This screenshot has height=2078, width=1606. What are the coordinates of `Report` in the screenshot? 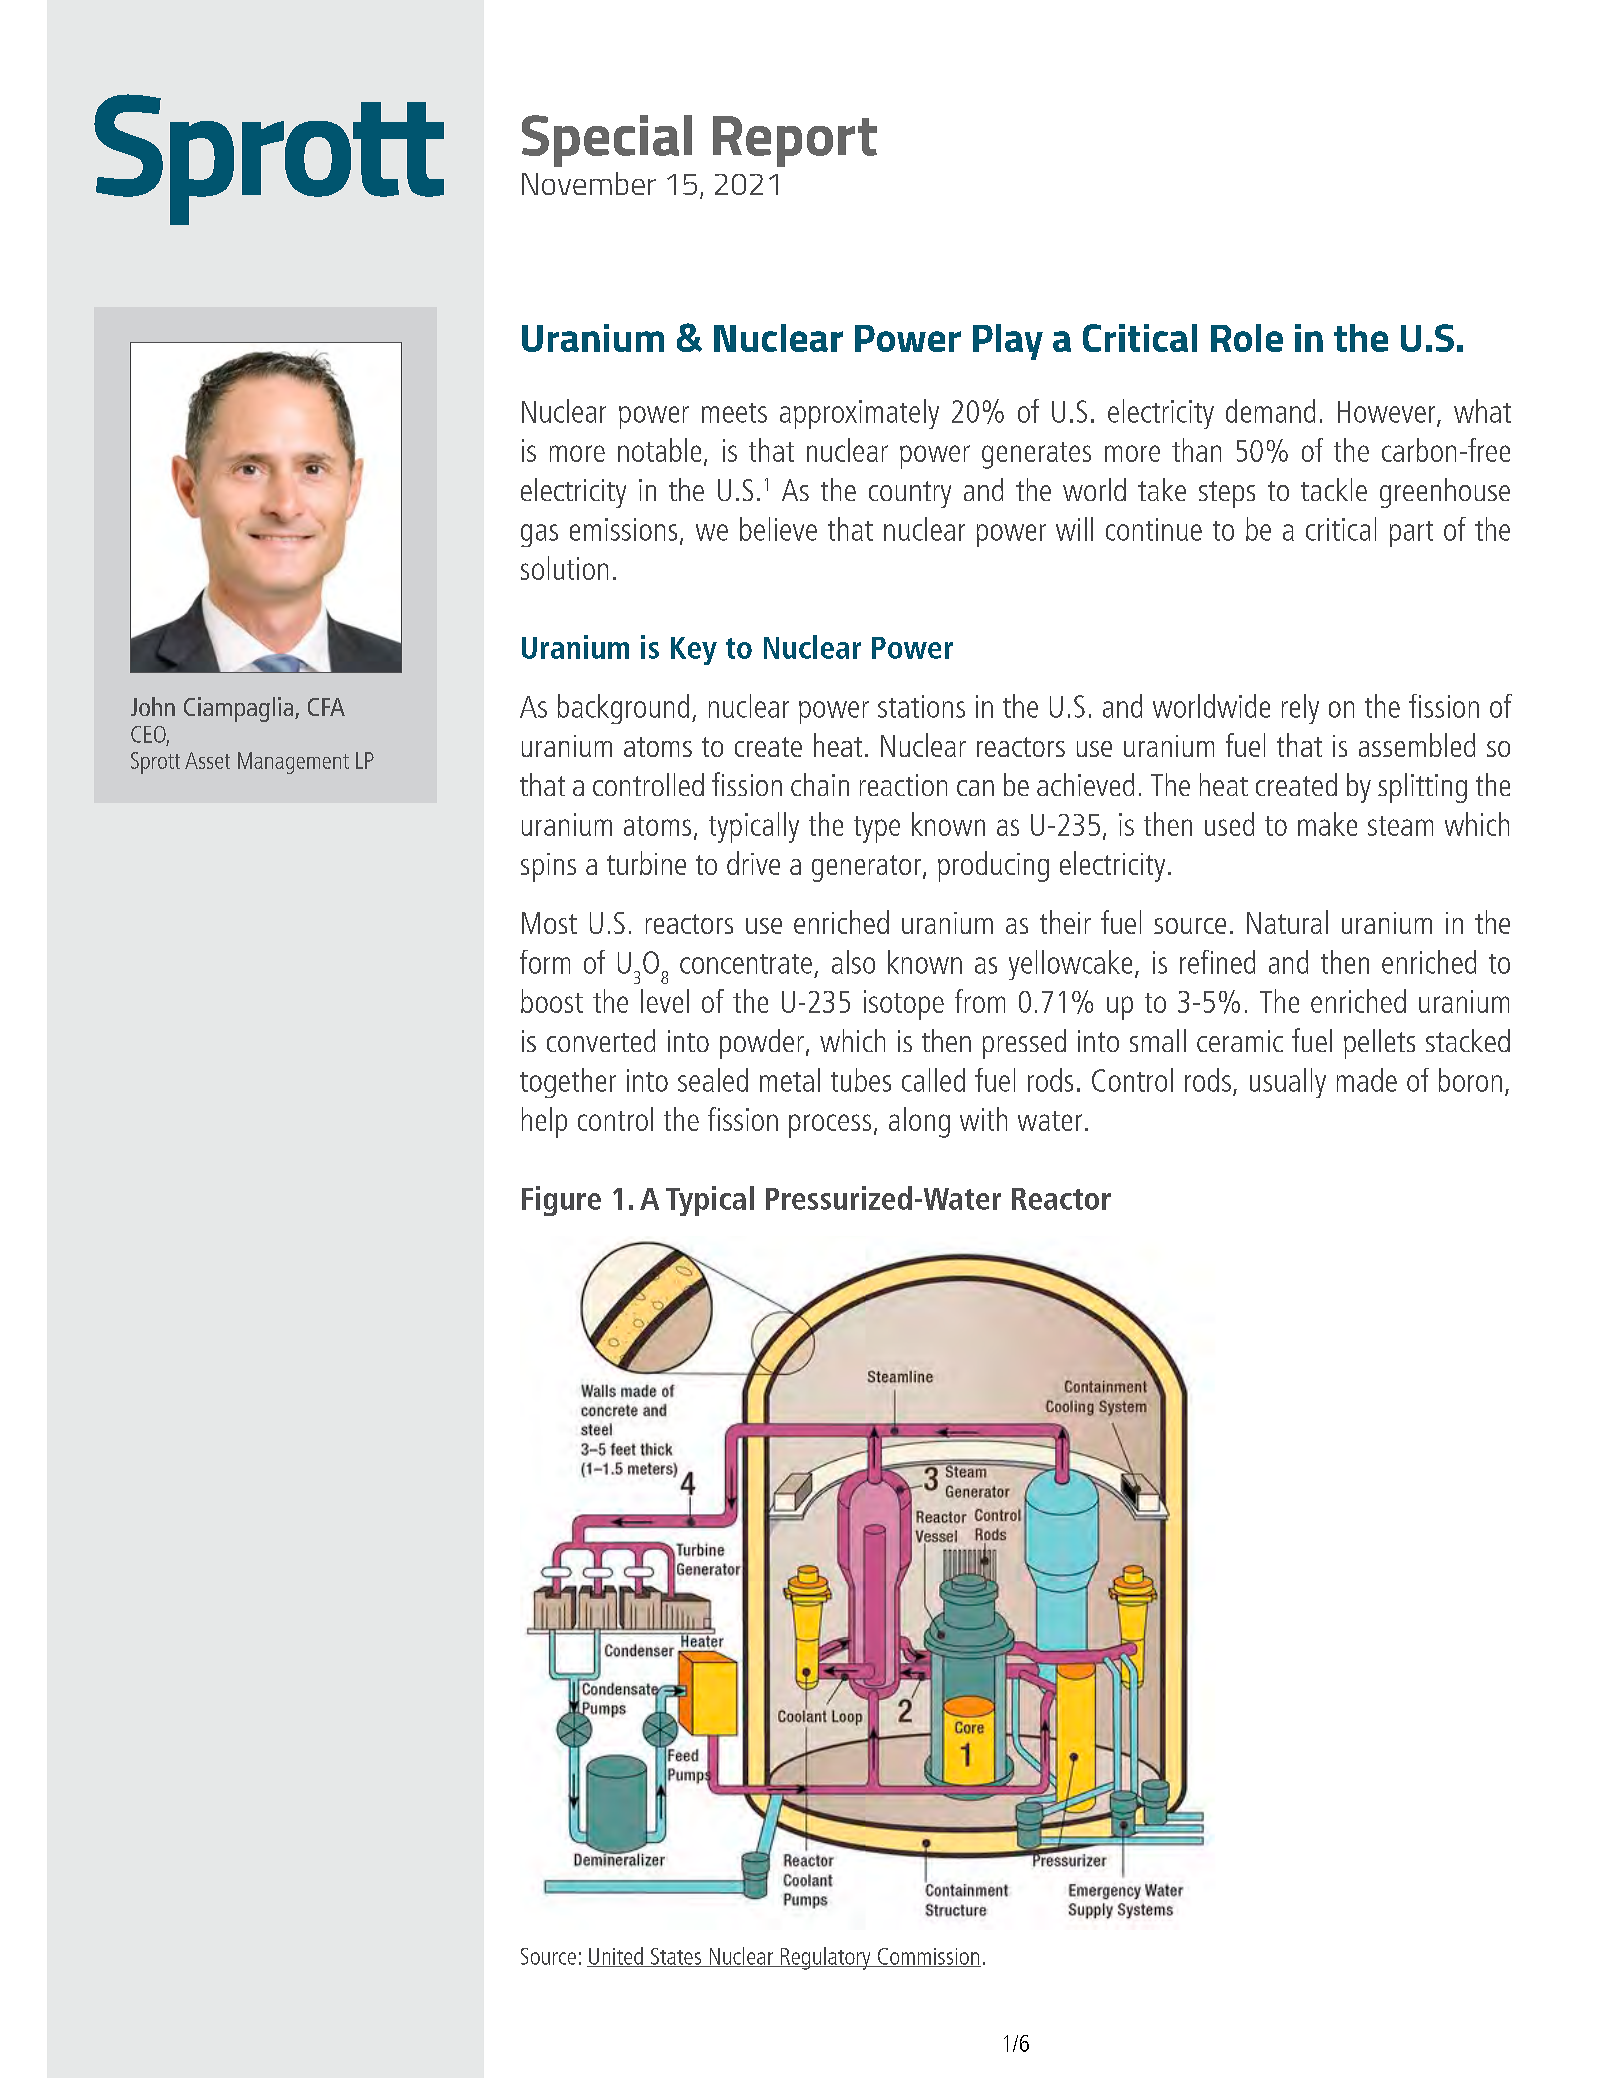 It's located at (795, 141).
